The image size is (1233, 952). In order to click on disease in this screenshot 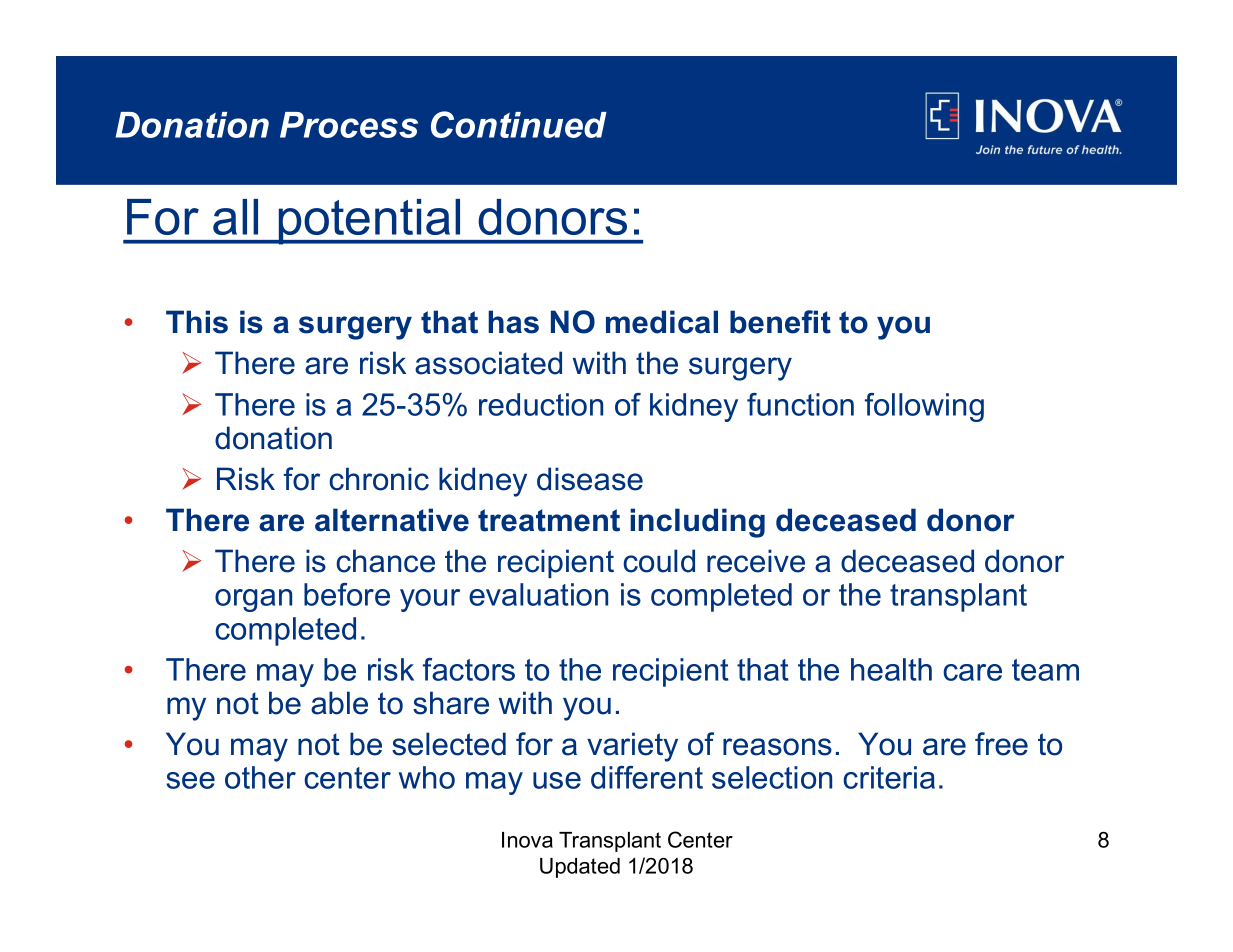, I will do `click(590, 479)`.
